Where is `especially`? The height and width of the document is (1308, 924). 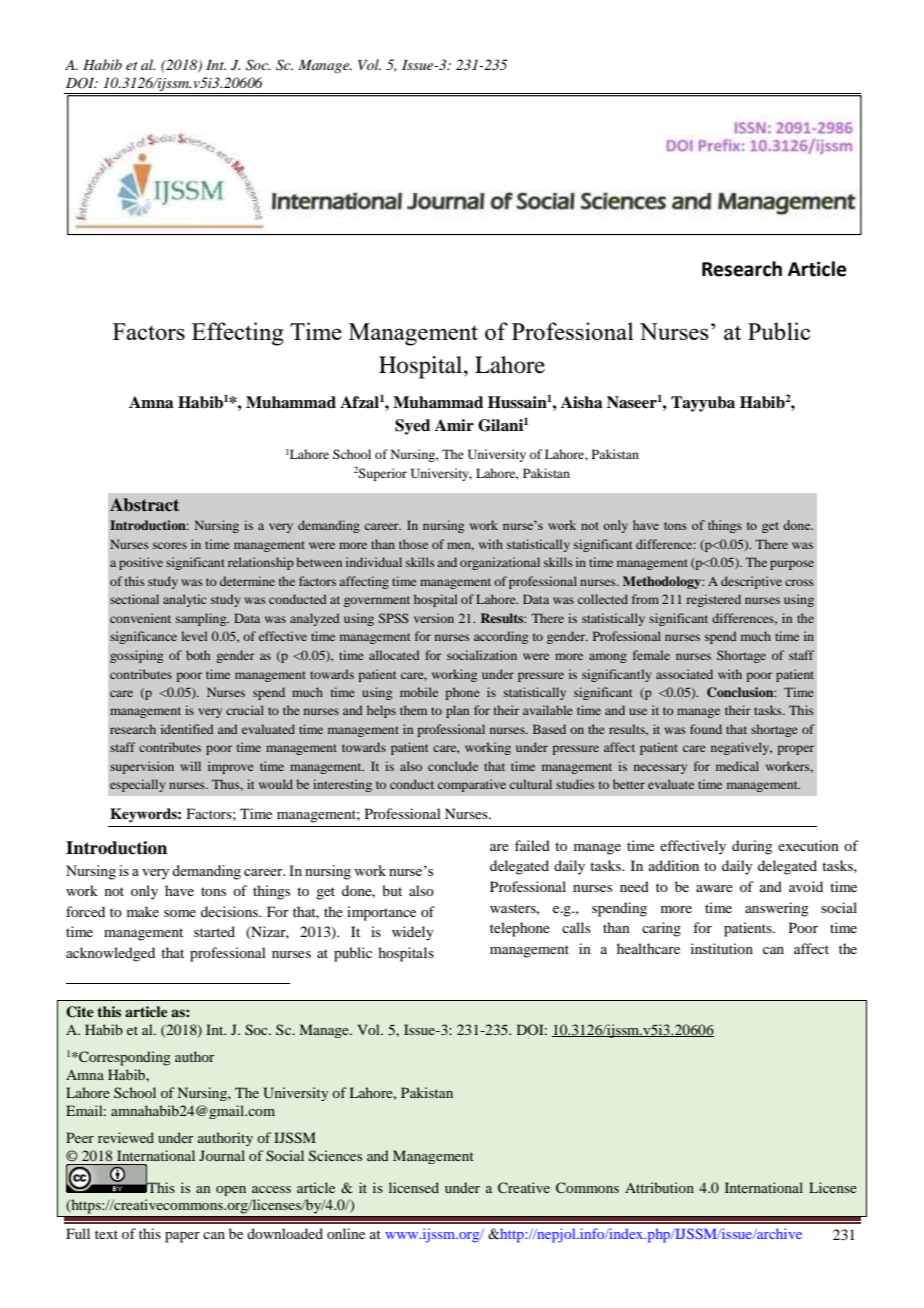 especially is located at coordinates (137, 785).
